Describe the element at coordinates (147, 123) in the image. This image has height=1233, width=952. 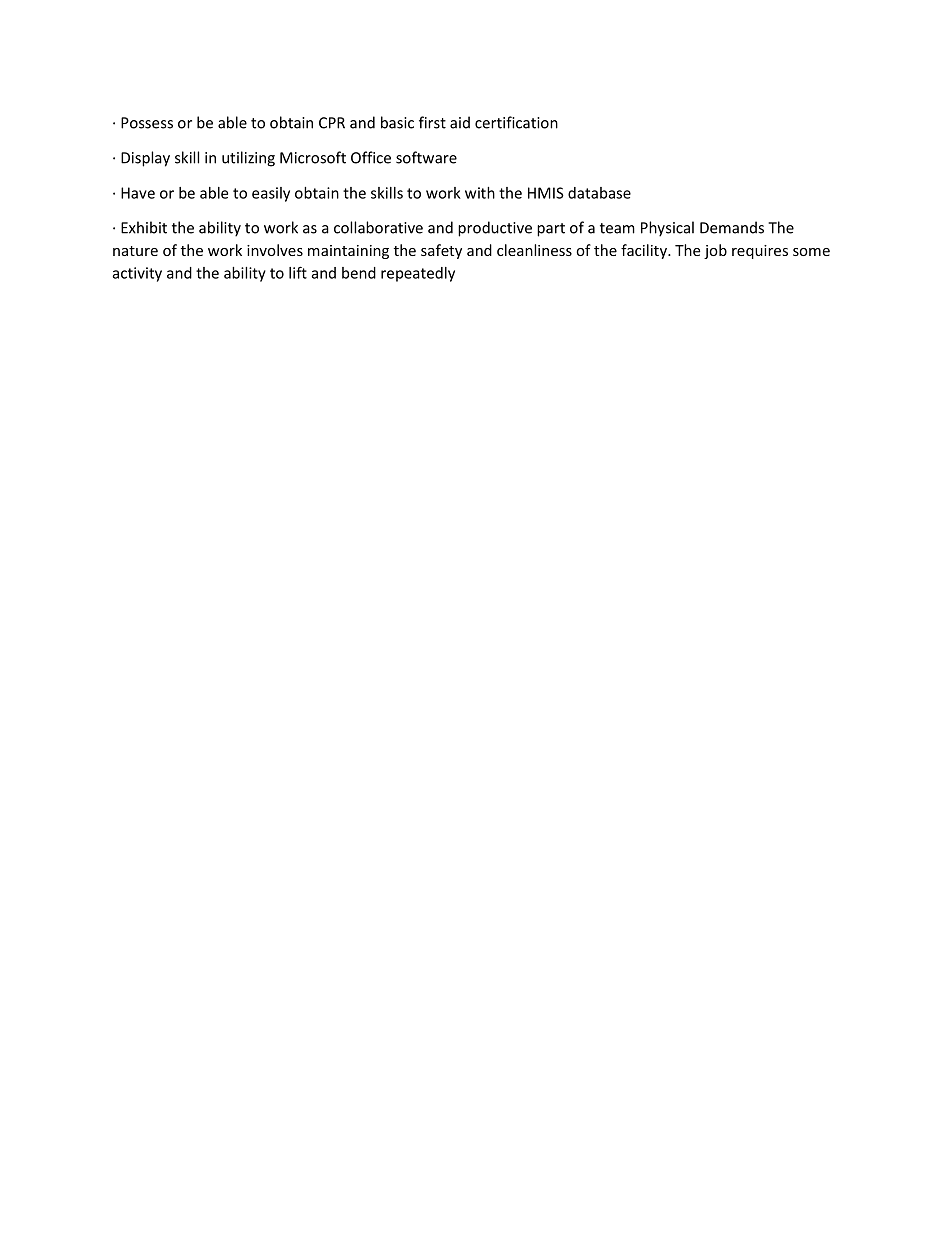
I see `Possess` at that location.
